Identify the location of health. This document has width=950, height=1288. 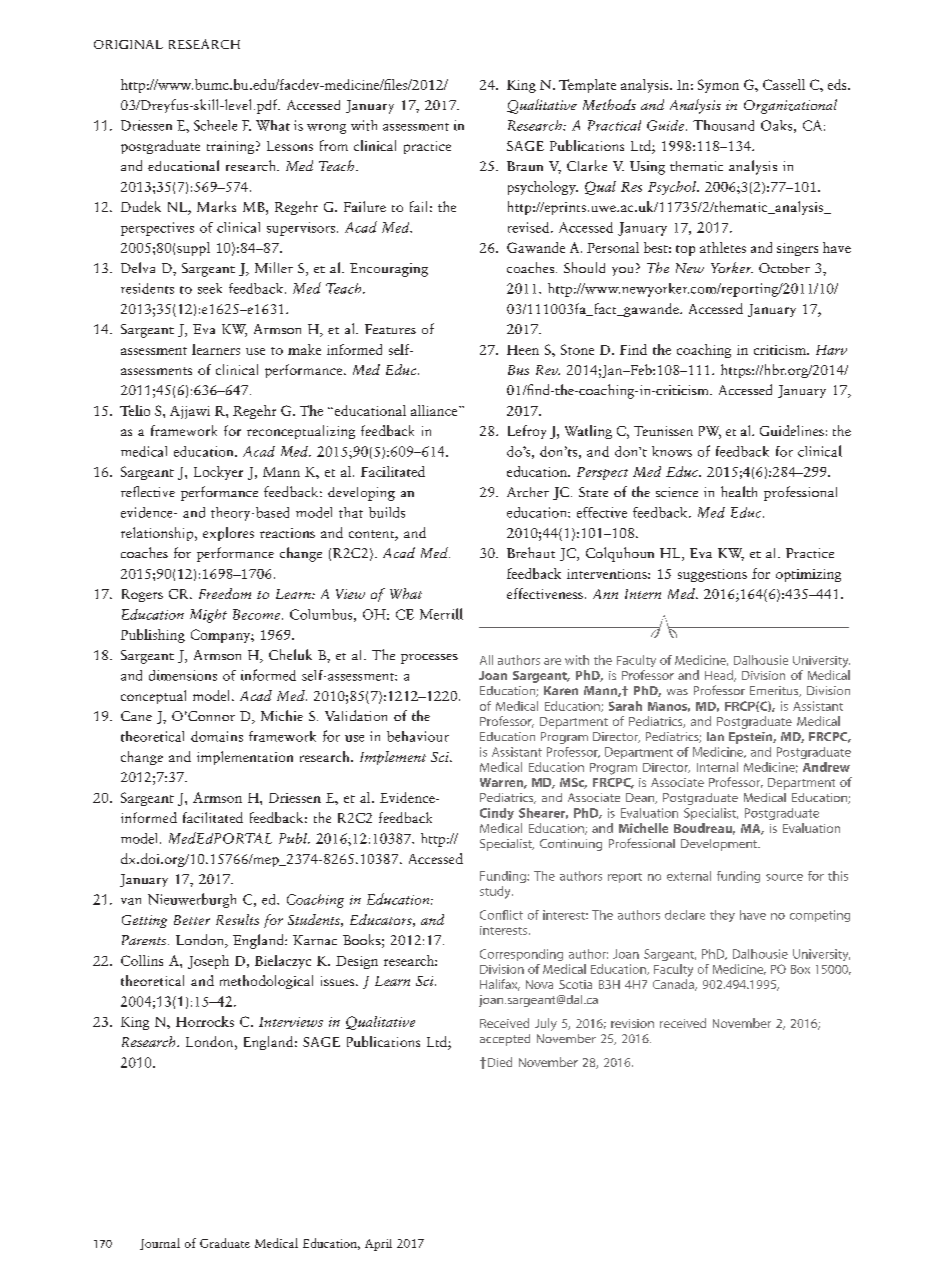
(739, 491).
